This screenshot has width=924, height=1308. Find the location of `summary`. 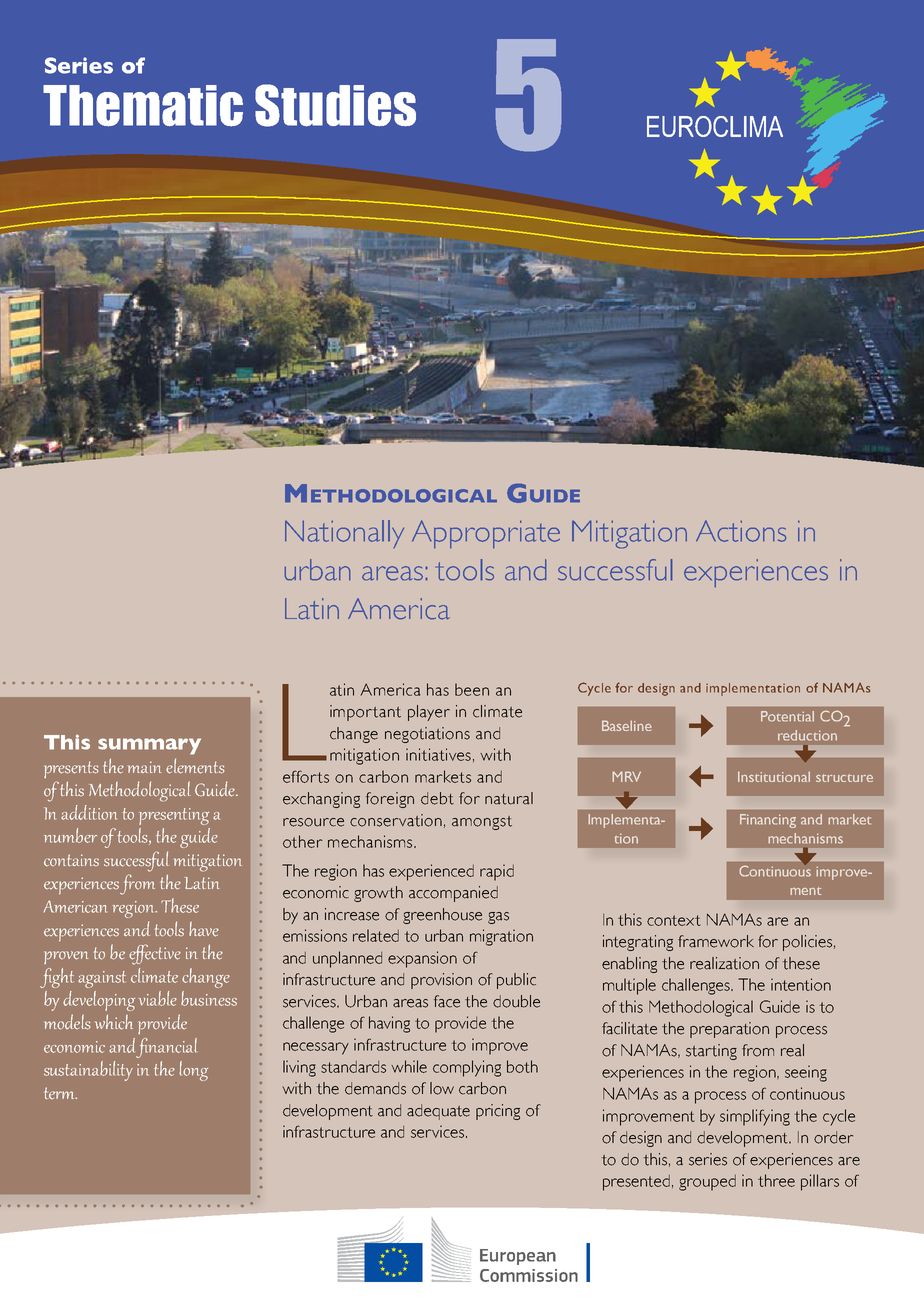

summary is located at coordinates (149, 746).
